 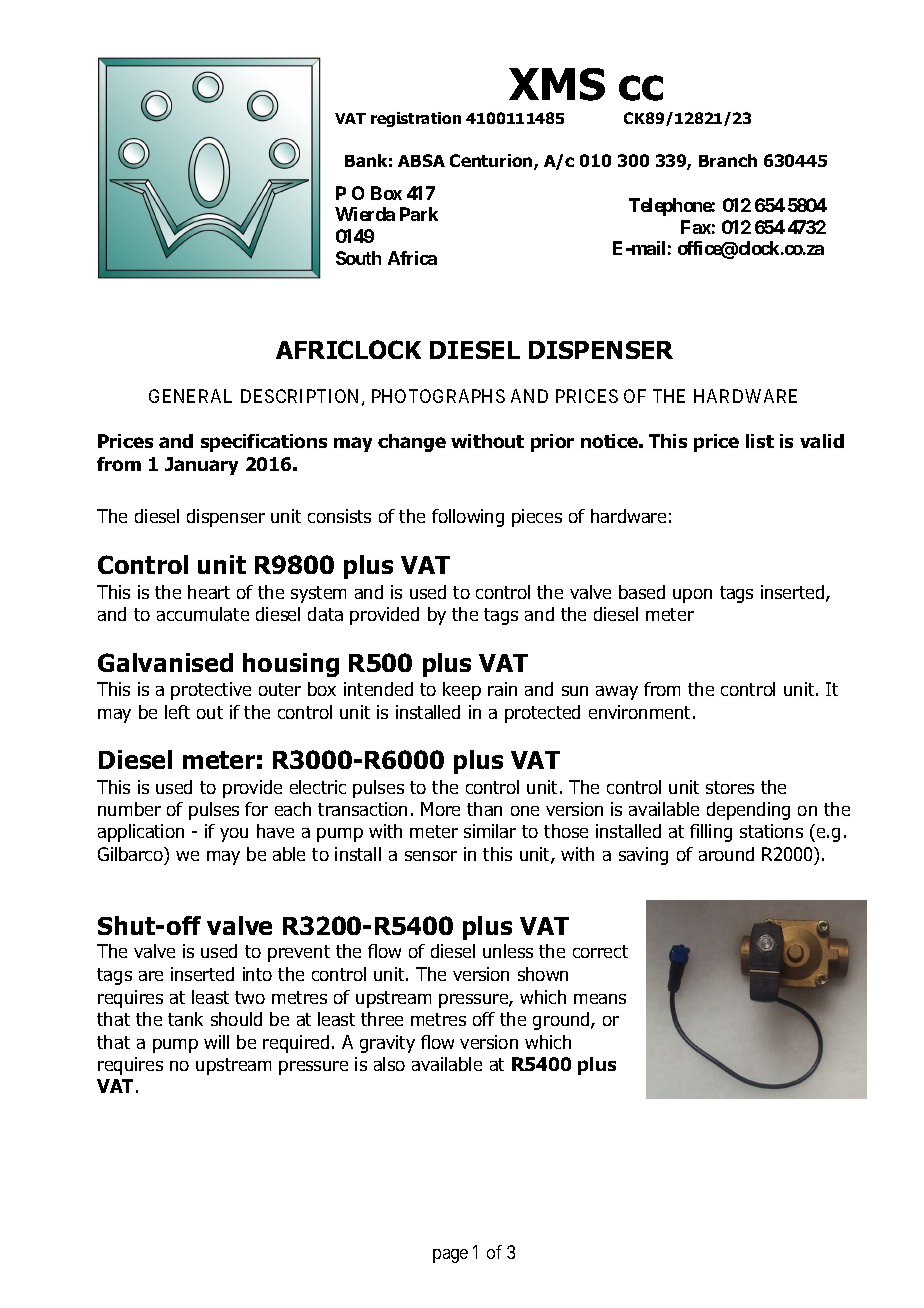 What do you see at coordinates (692, 596) in the screenshot?
I see `upon` at bounding box center [692, 596].
